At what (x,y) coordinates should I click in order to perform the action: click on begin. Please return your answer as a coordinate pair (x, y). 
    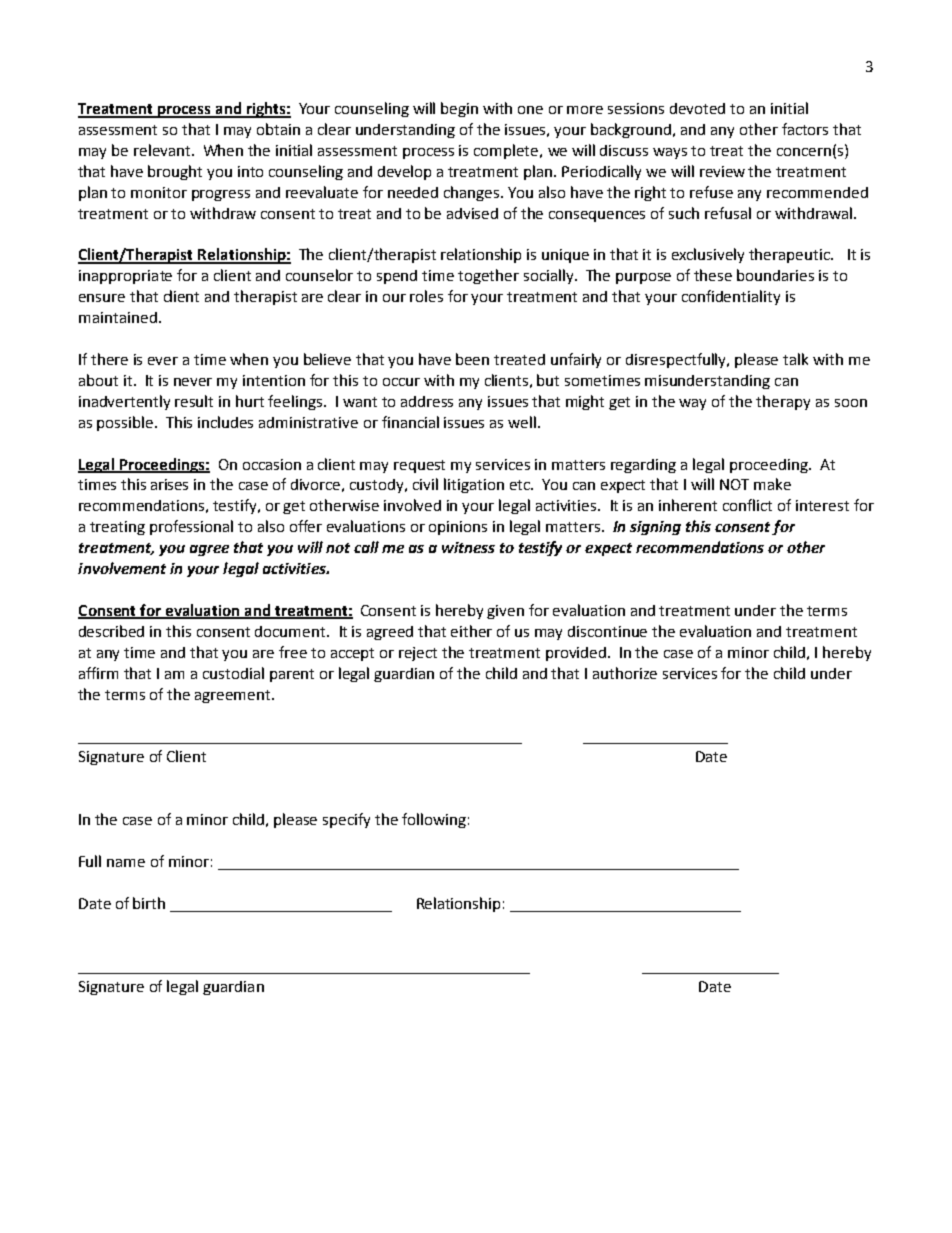
    Looking at the image, I should click on (459, 109).
